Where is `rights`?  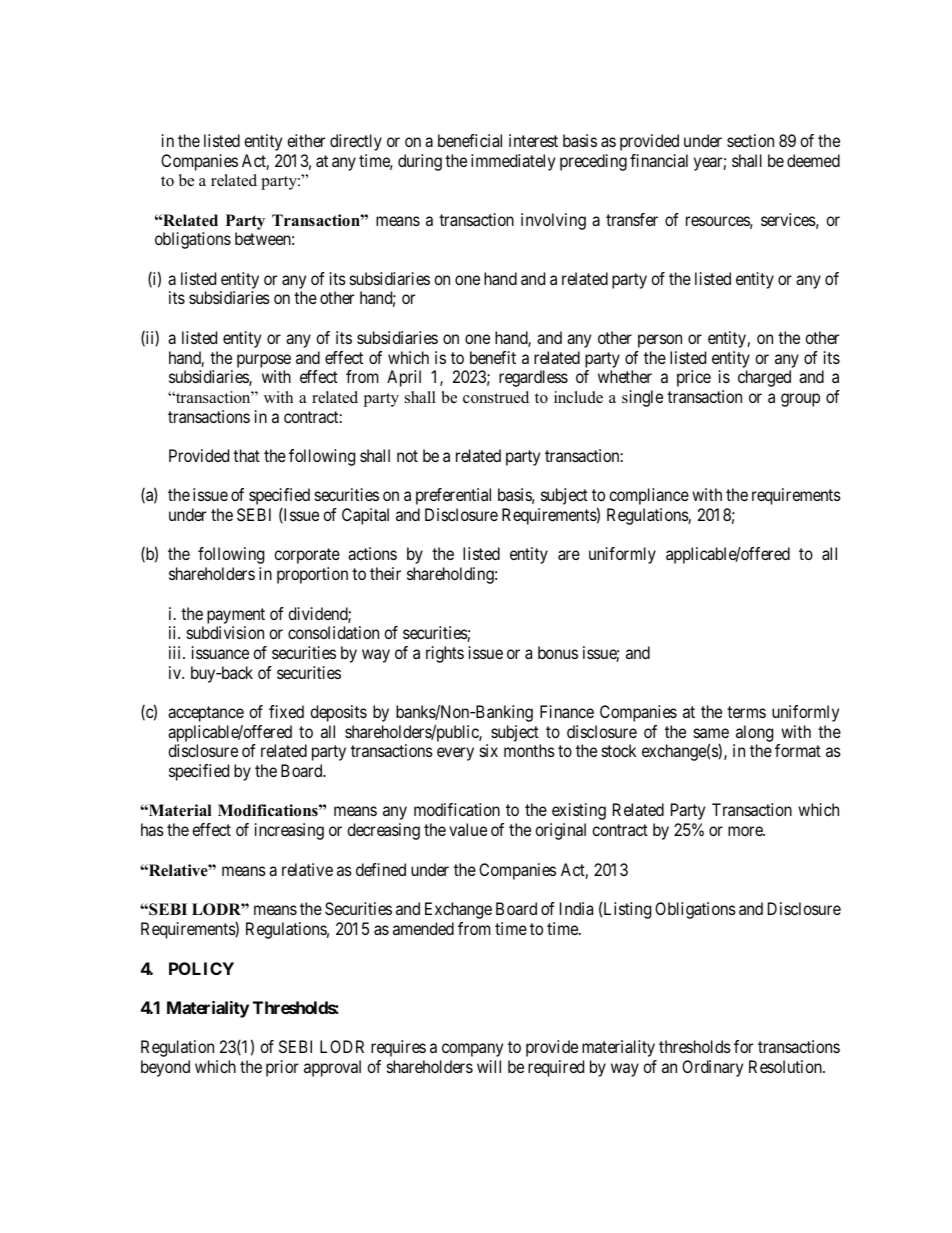 rights is located at coordinates (445, 654).
